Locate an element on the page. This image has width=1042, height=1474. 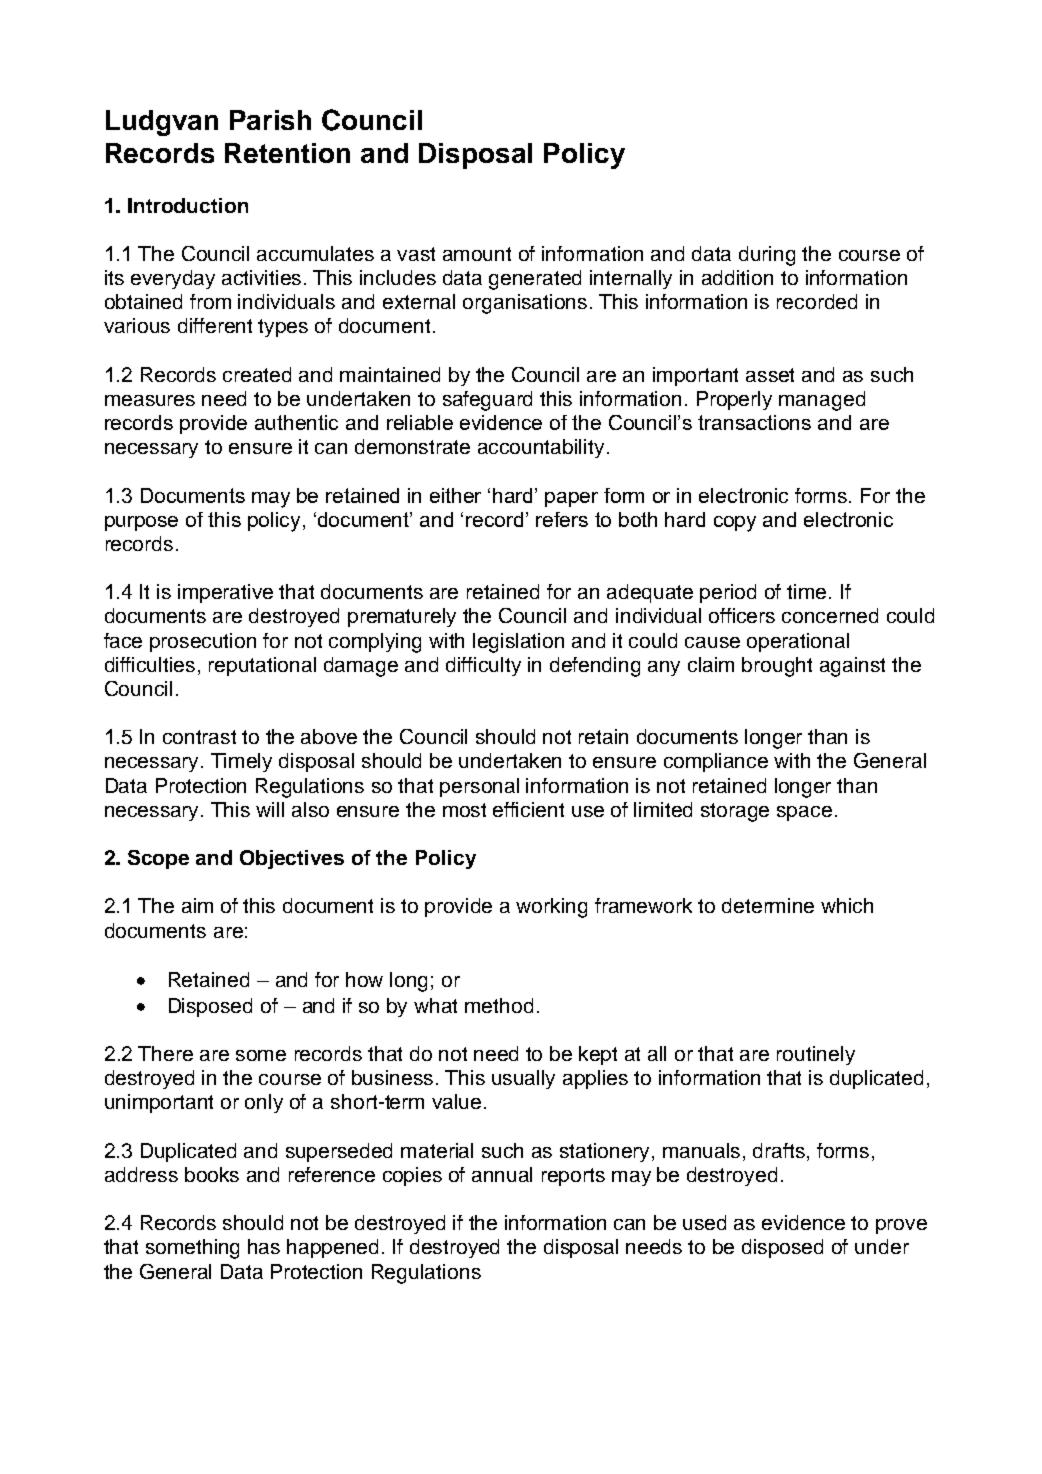
legislation is located at coordinates (518, 643).
